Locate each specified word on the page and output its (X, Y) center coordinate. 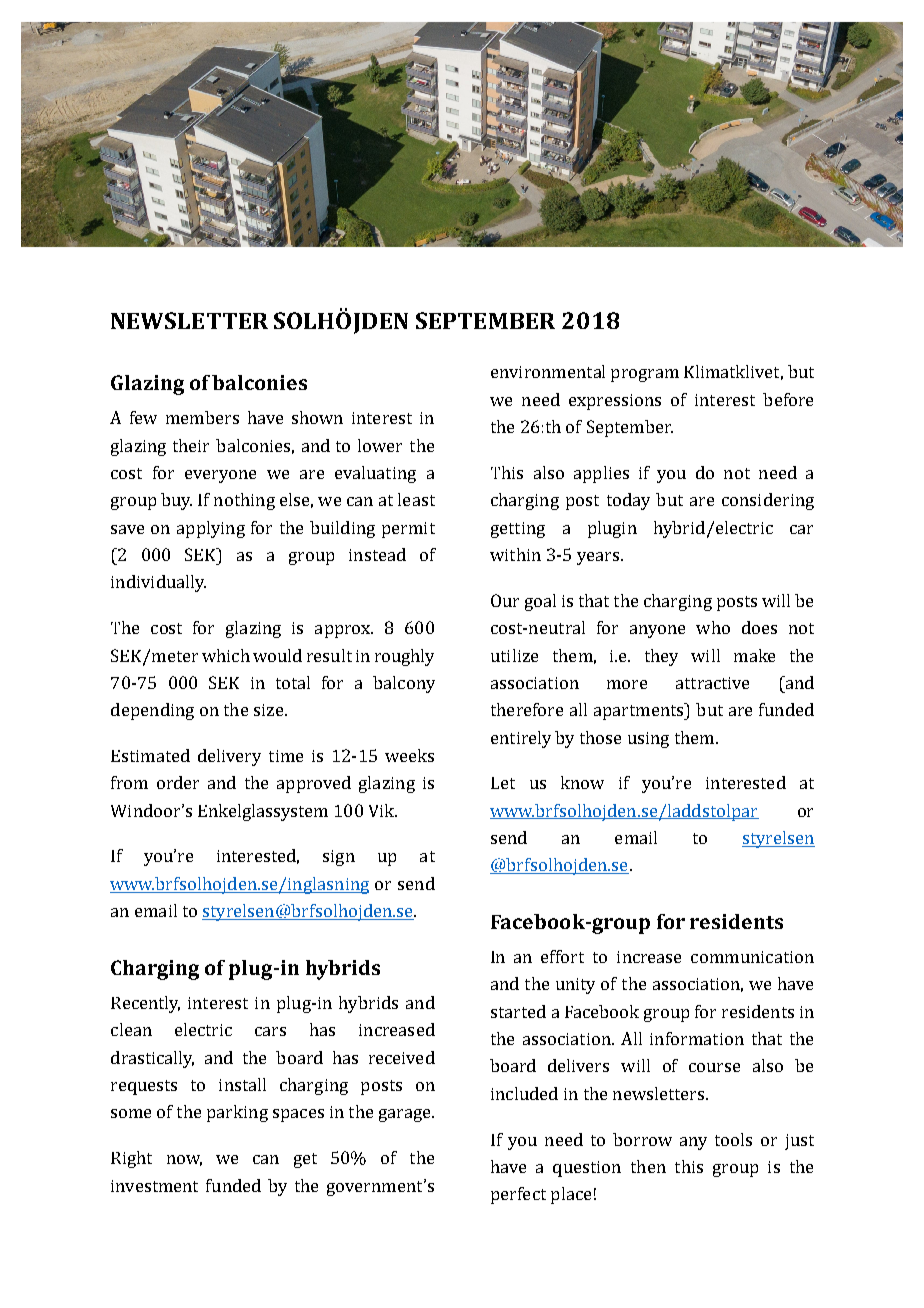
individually (158, 583)
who (713, 627)
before (788, 399)
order (178, 782)
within (515, 554)
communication (752, 957)
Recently (145, 1004)
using (648, 740)
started (518, 1011)
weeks (409, 755)
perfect (518, 1195)
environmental (548, 371)
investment (154, 1186)
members (202, 417)
